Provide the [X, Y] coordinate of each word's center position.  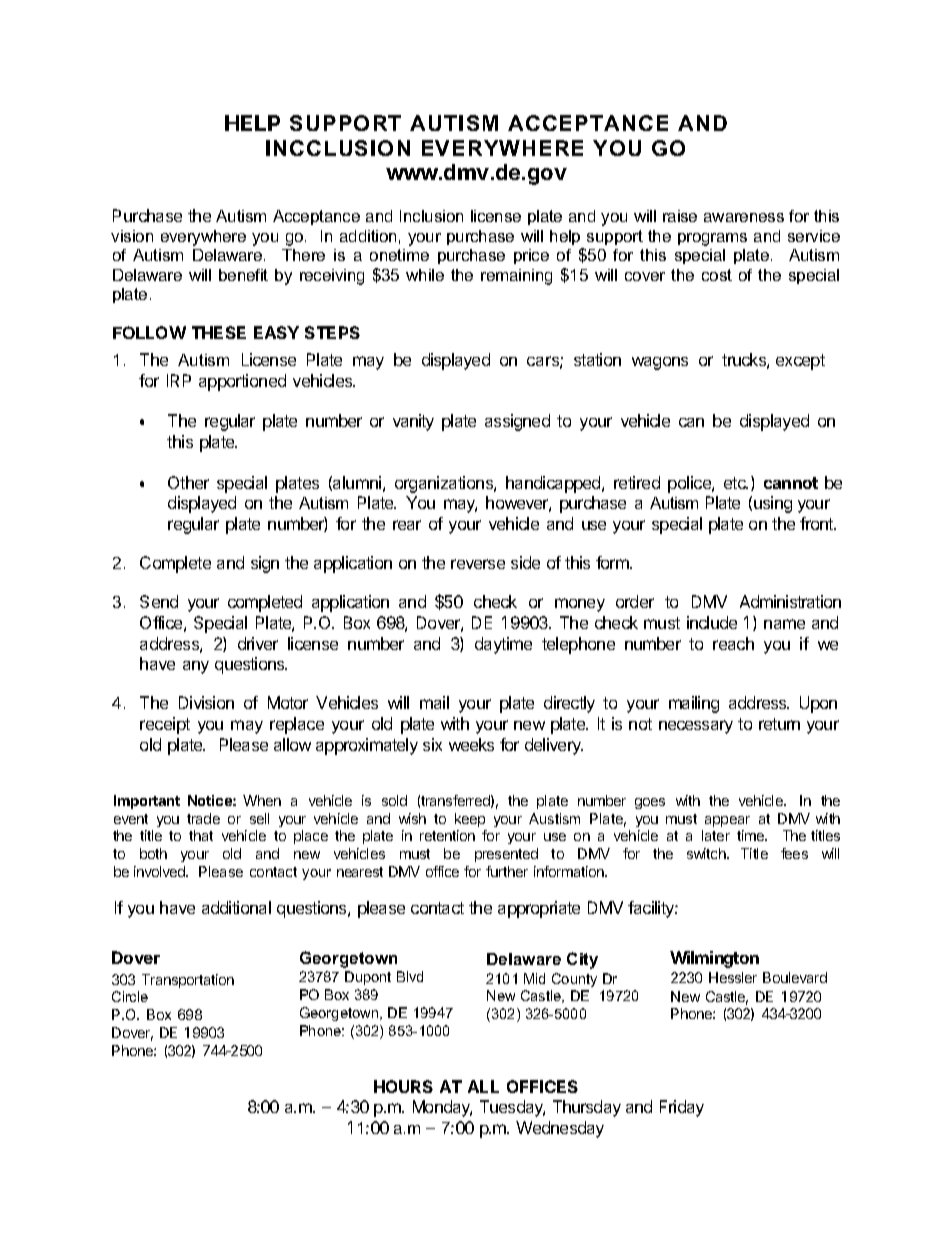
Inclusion [431, 216]
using [773, 504]
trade [203, 818]
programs [712, 239]
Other [188, 482]
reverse [478, 564]
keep [470, 820]
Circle [130, 996]
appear [727, 821]
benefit [243, 275]
